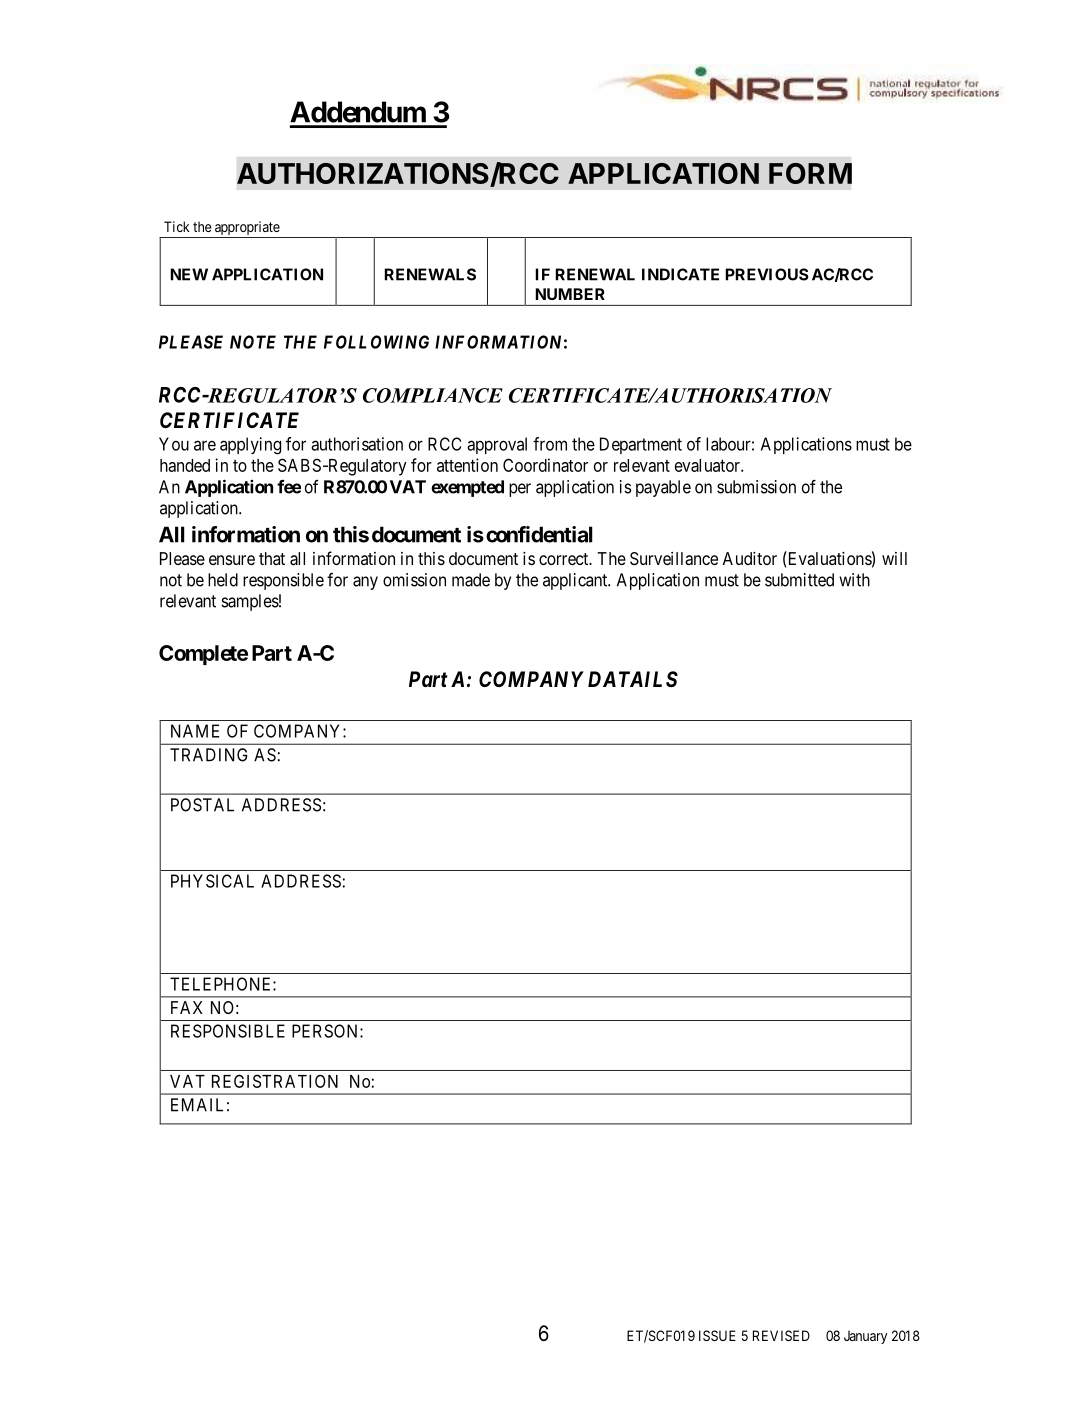  Describe the element at coordinates (854, 580) in the page. I see `with` at that location.
